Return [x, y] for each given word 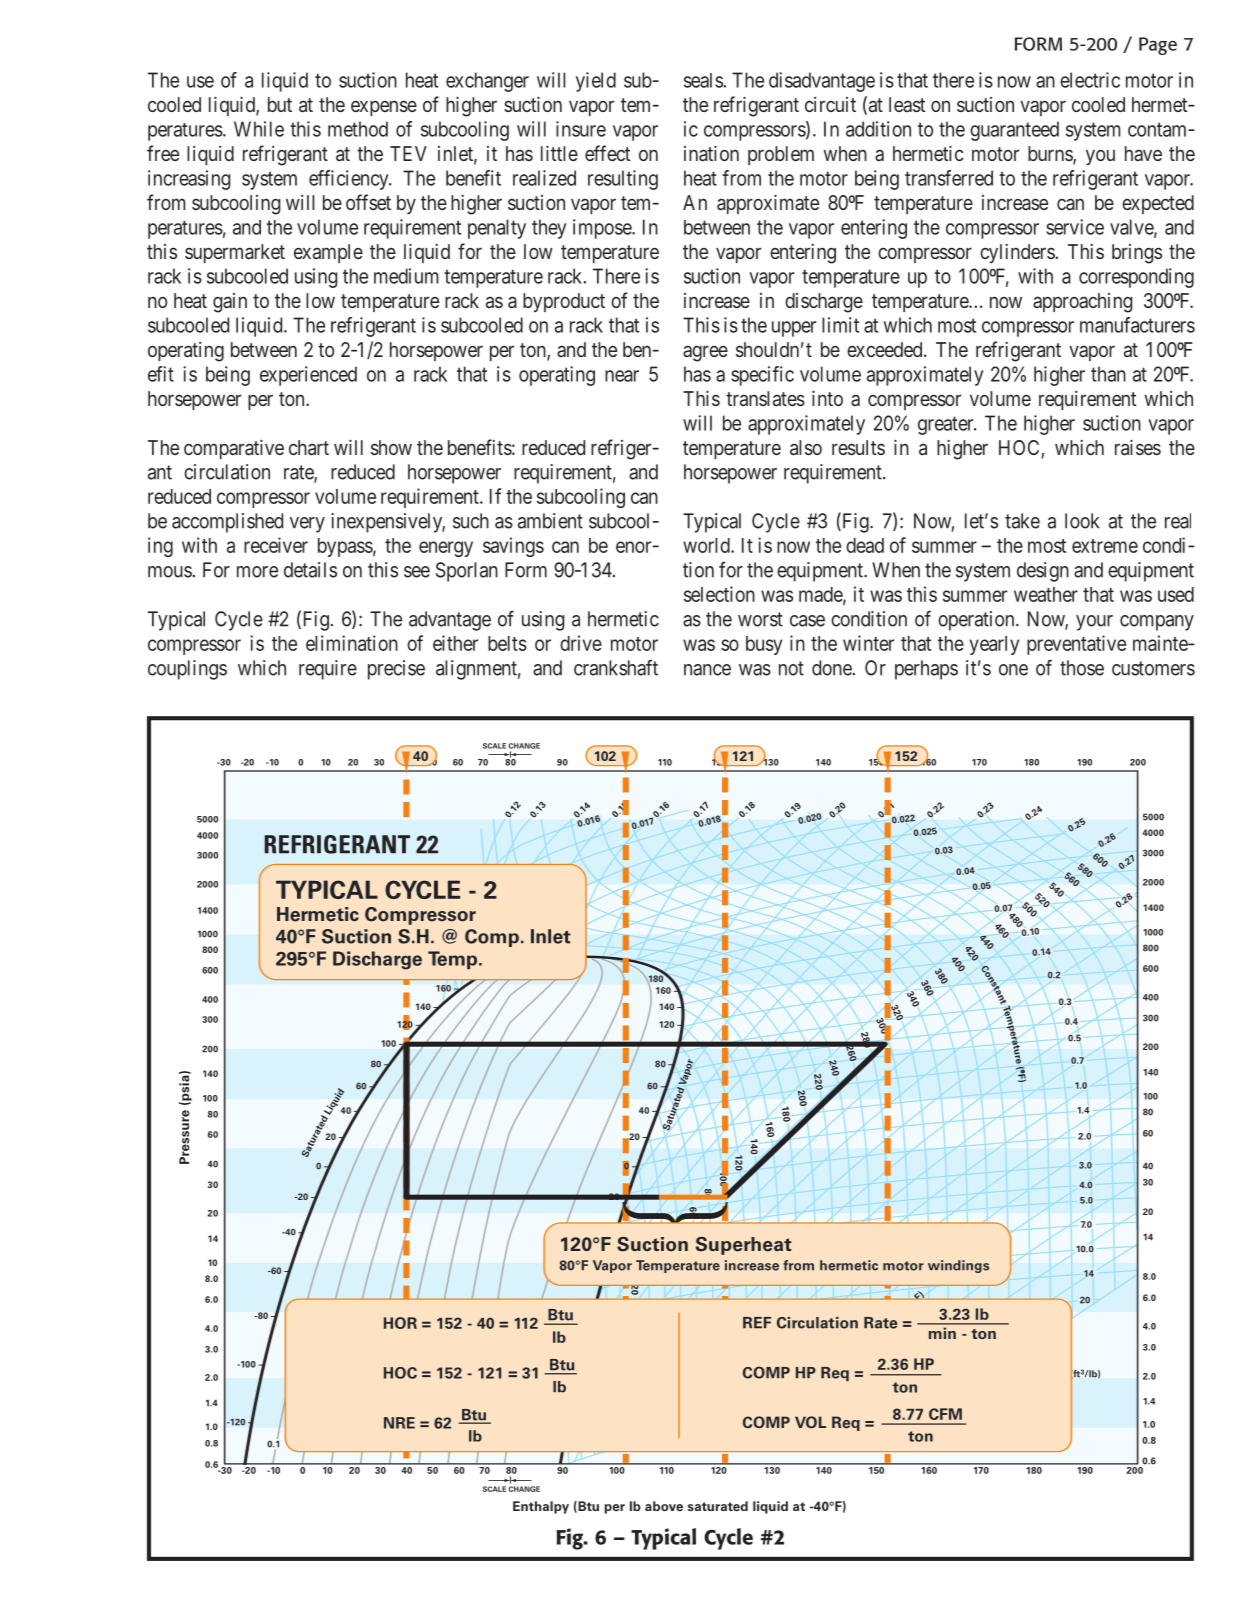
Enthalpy [541, 1507]
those [1082, 668]
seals [704, 80]
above [664, 1506]
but [280, 104]
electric [1090, 80]
